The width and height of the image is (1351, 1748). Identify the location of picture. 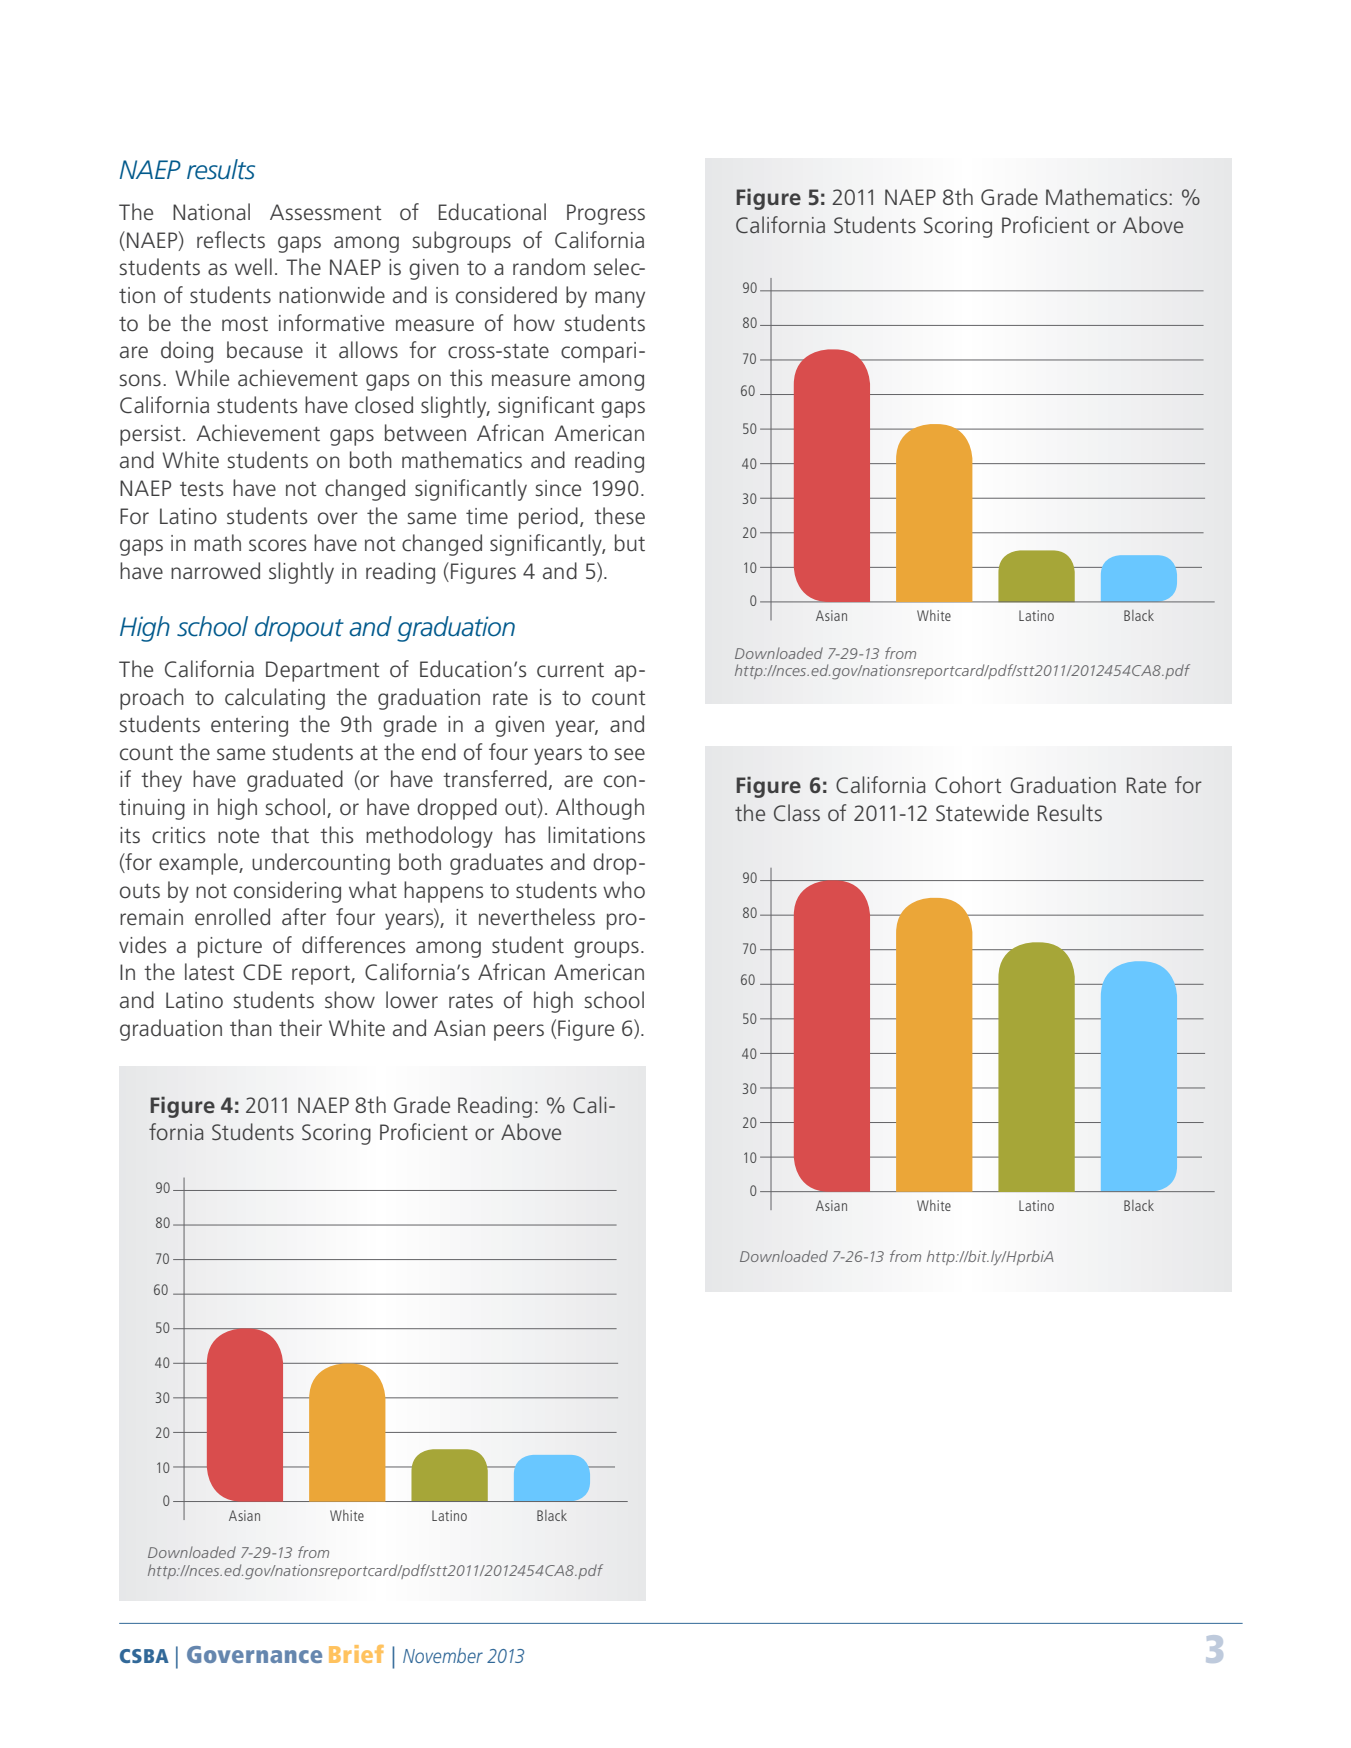
(230, 947).
